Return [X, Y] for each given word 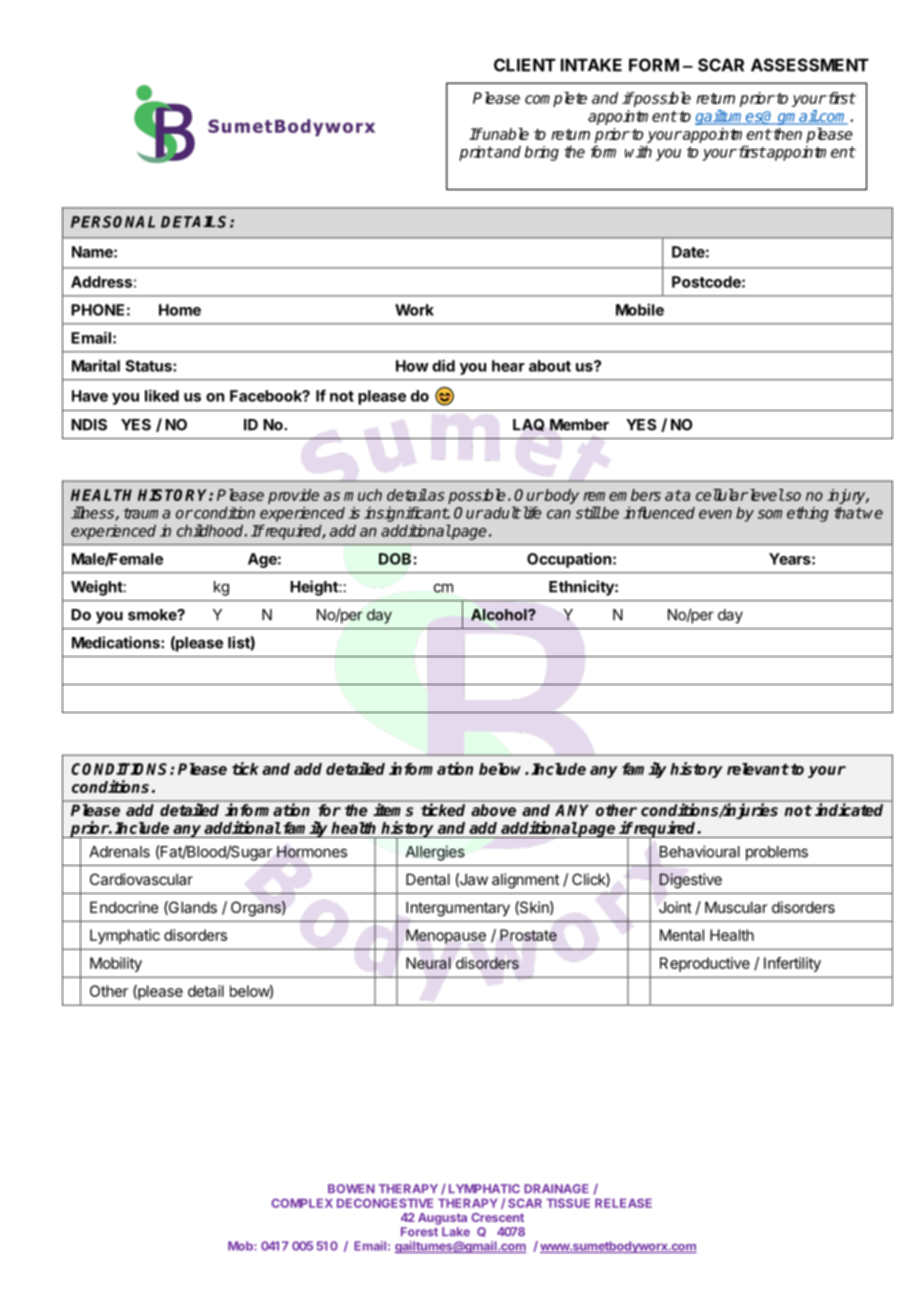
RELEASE [623, 1203]
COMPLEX [302, 1203]
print [476, 153]
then [786, 134]
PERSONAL [113, 222]
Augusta [442, 1219]
